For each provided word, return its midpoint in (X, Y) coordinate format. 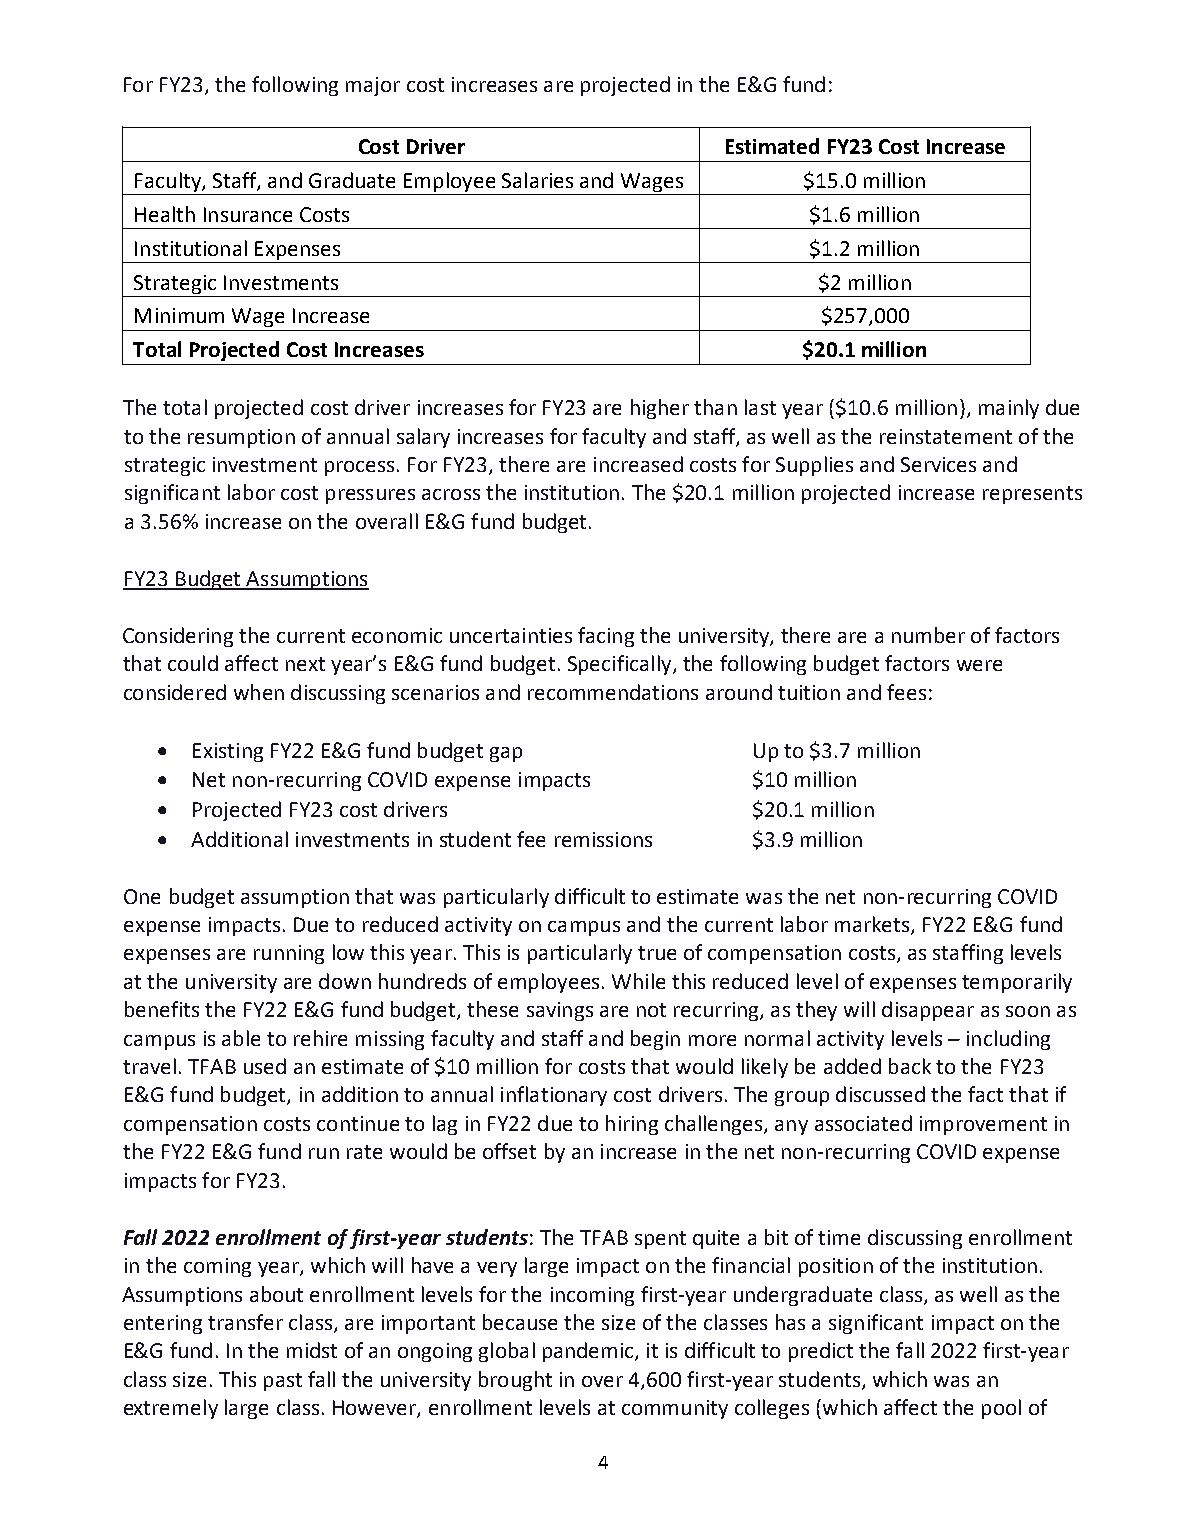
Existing (228, 752)
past (283, 1382)
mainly (1009, 409)
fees (906, 692)
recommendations (613, 692)
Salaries (537, 180)
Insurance (248, 214)
